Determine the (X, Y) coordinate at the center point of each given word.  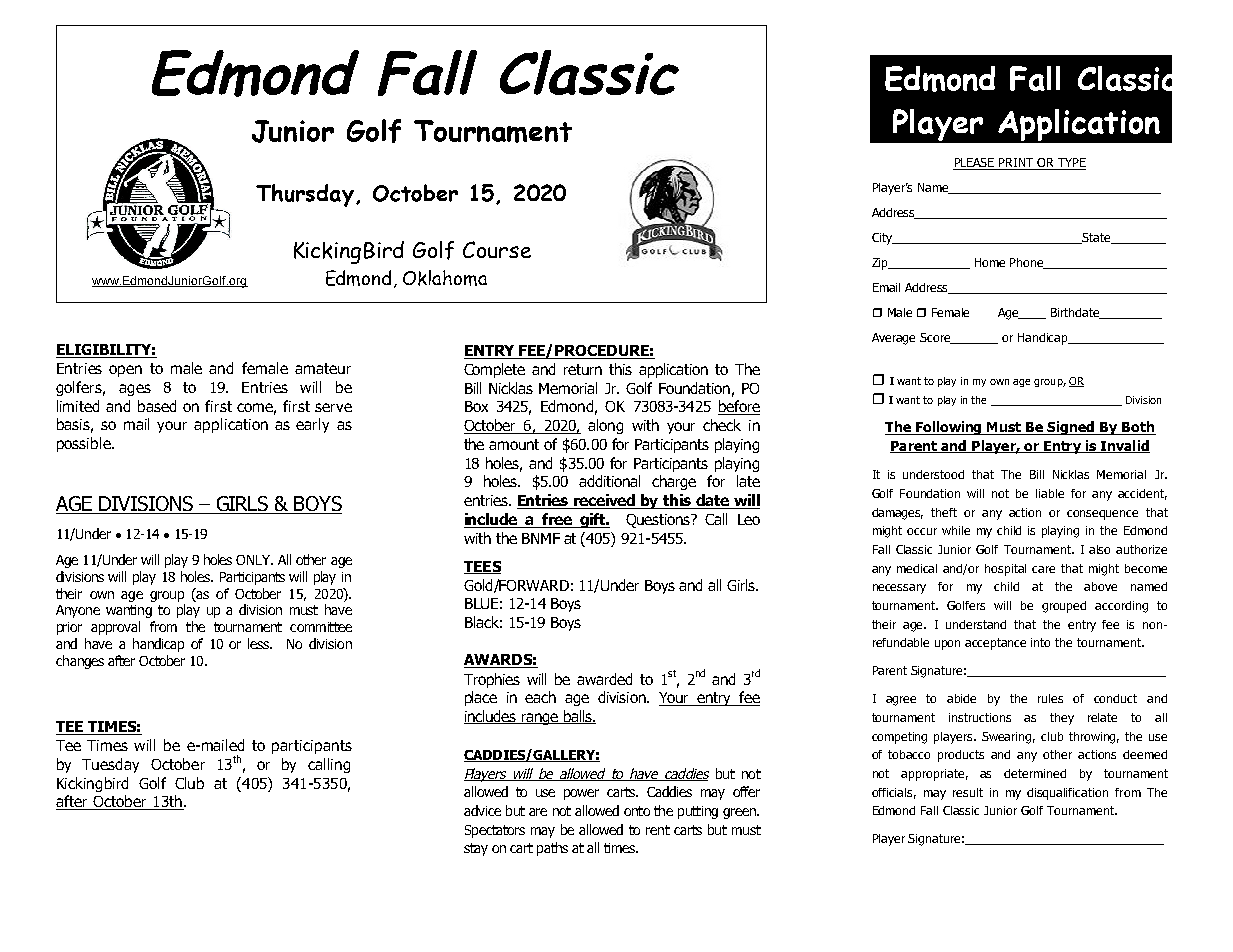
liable (1050, 493)
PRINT (1016, 164)
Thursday (305, 195)
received (605, 501)
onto (637, 811)
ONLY (254, 560)
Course (497, 249)
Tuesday (110, 765)
